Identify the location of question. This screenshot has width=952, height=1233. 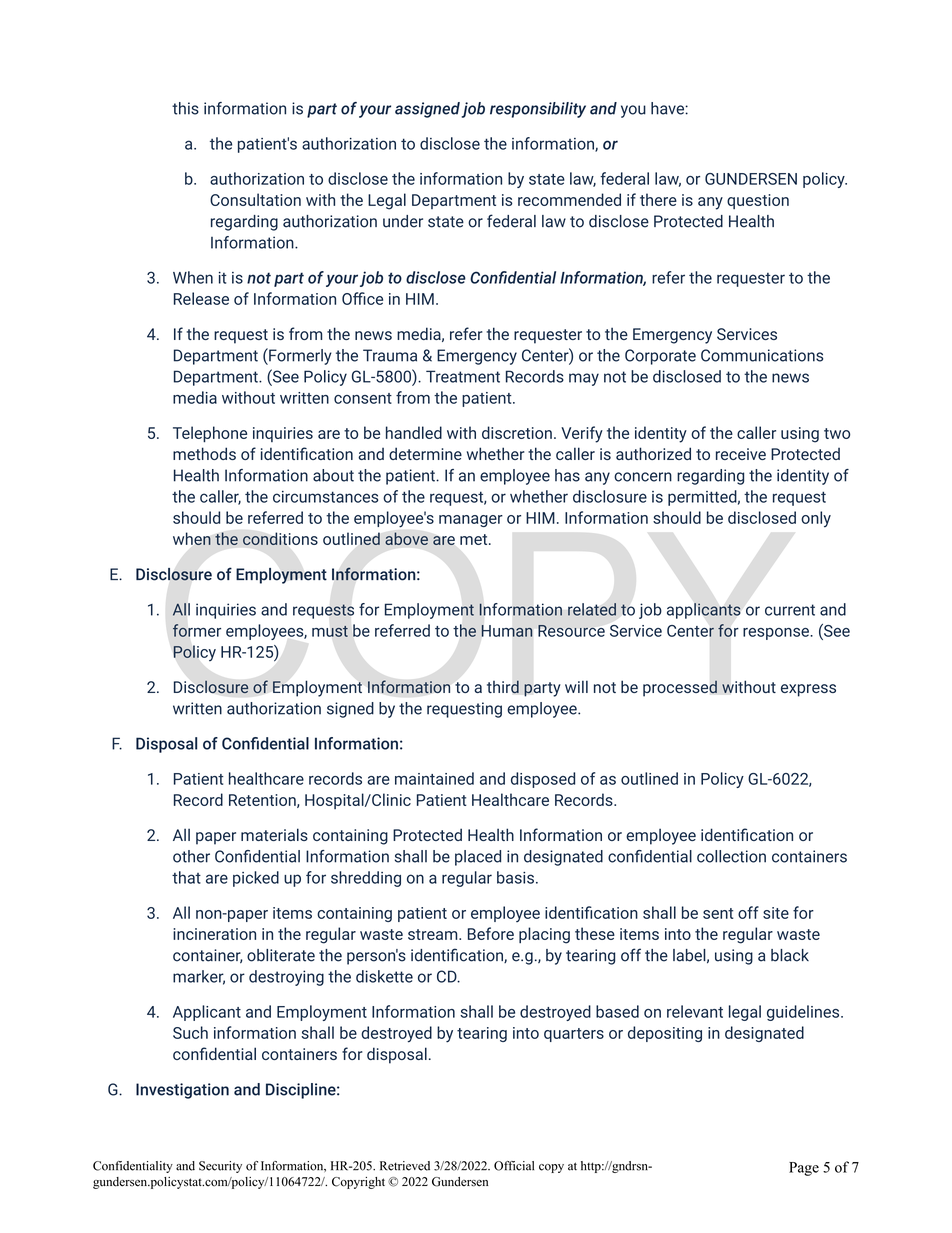
(758, 201).
